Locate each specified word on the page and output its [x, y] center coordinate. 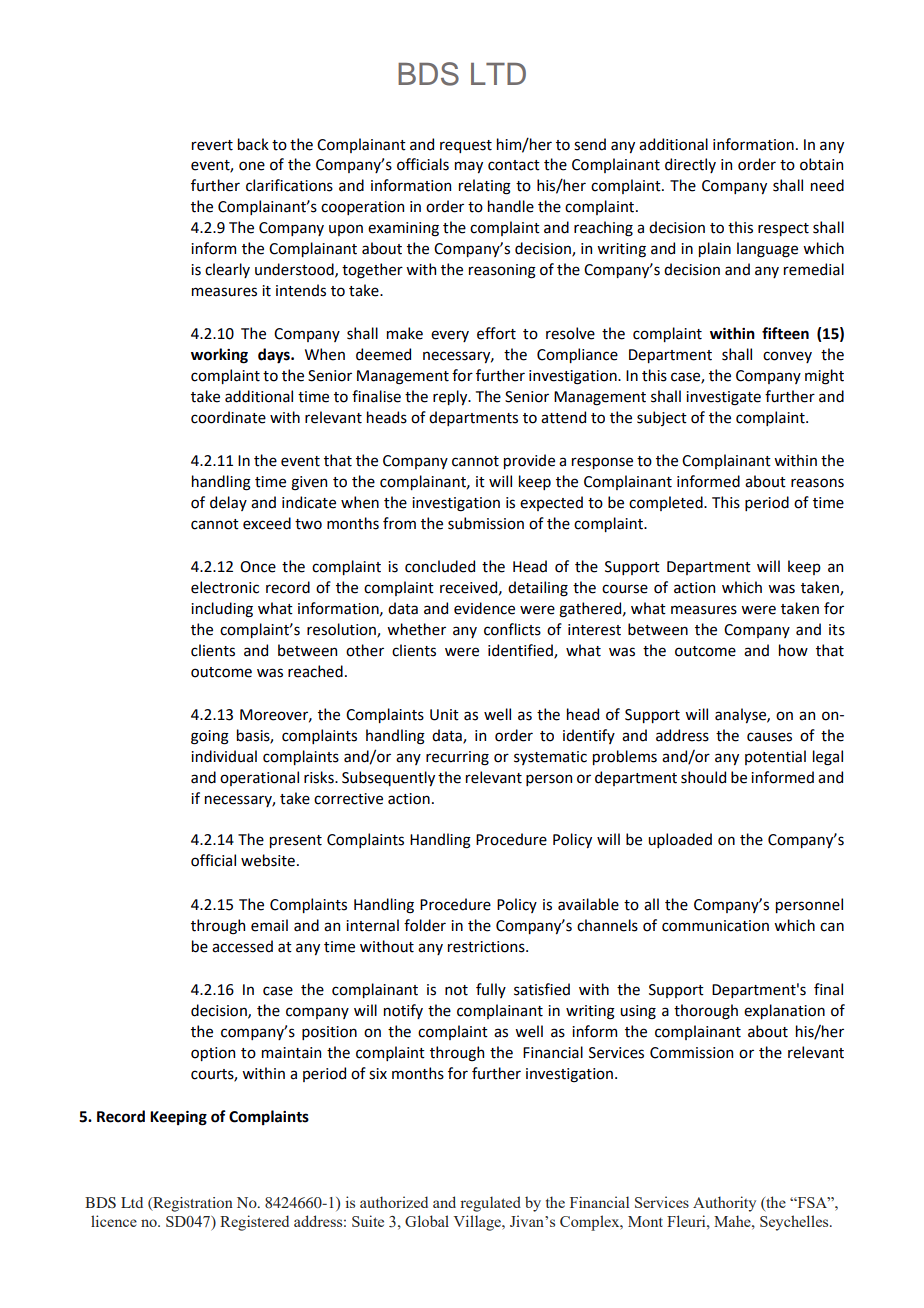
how [793, 650]
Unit [444, 715]
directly [690, 165]
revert [212, 145]
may [469, 167]
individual [224, 756]
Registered [254, 1223]
